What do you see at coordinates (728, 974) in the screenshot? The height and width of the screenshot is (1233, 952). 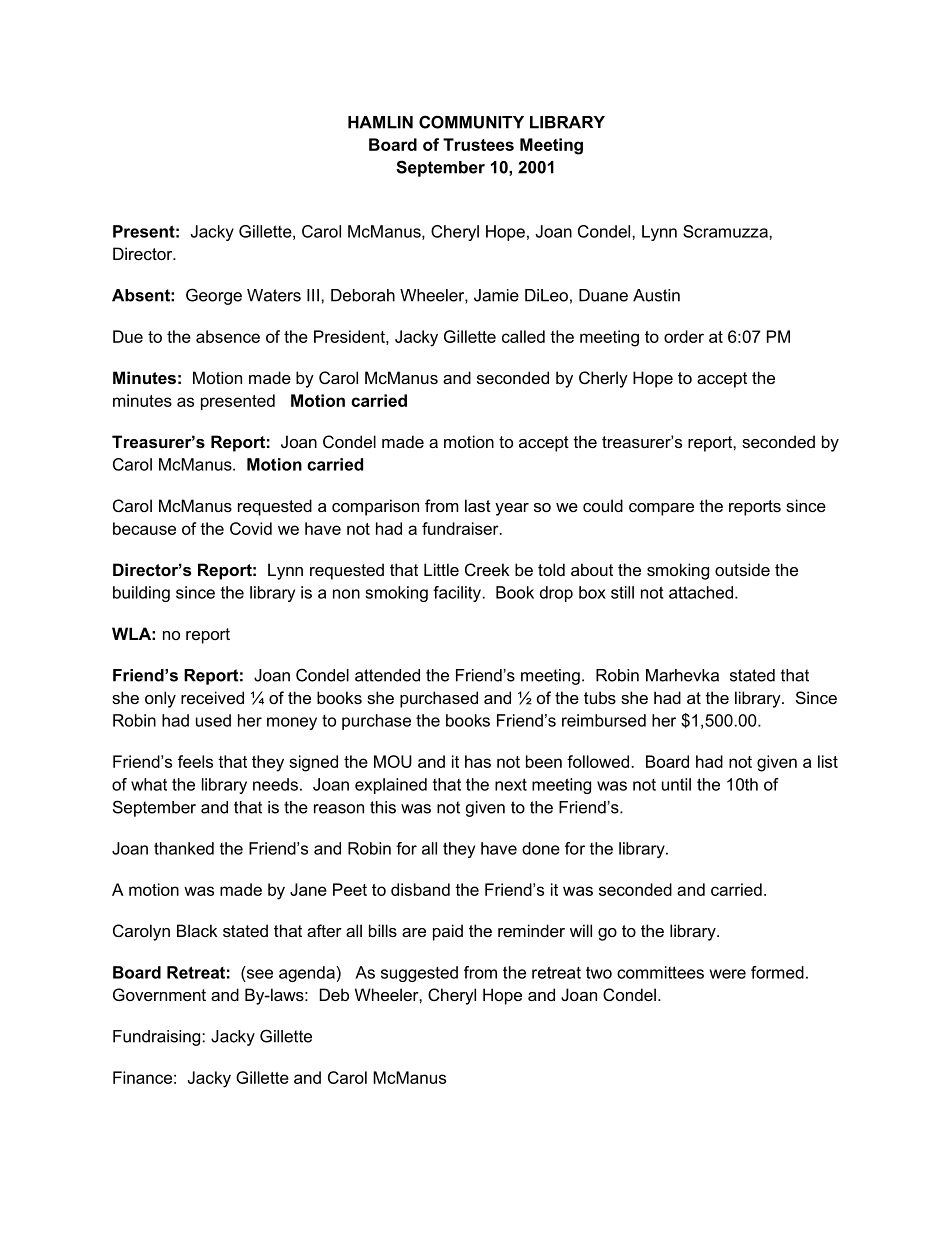 I see `were` at bounding box center [728, 974].
